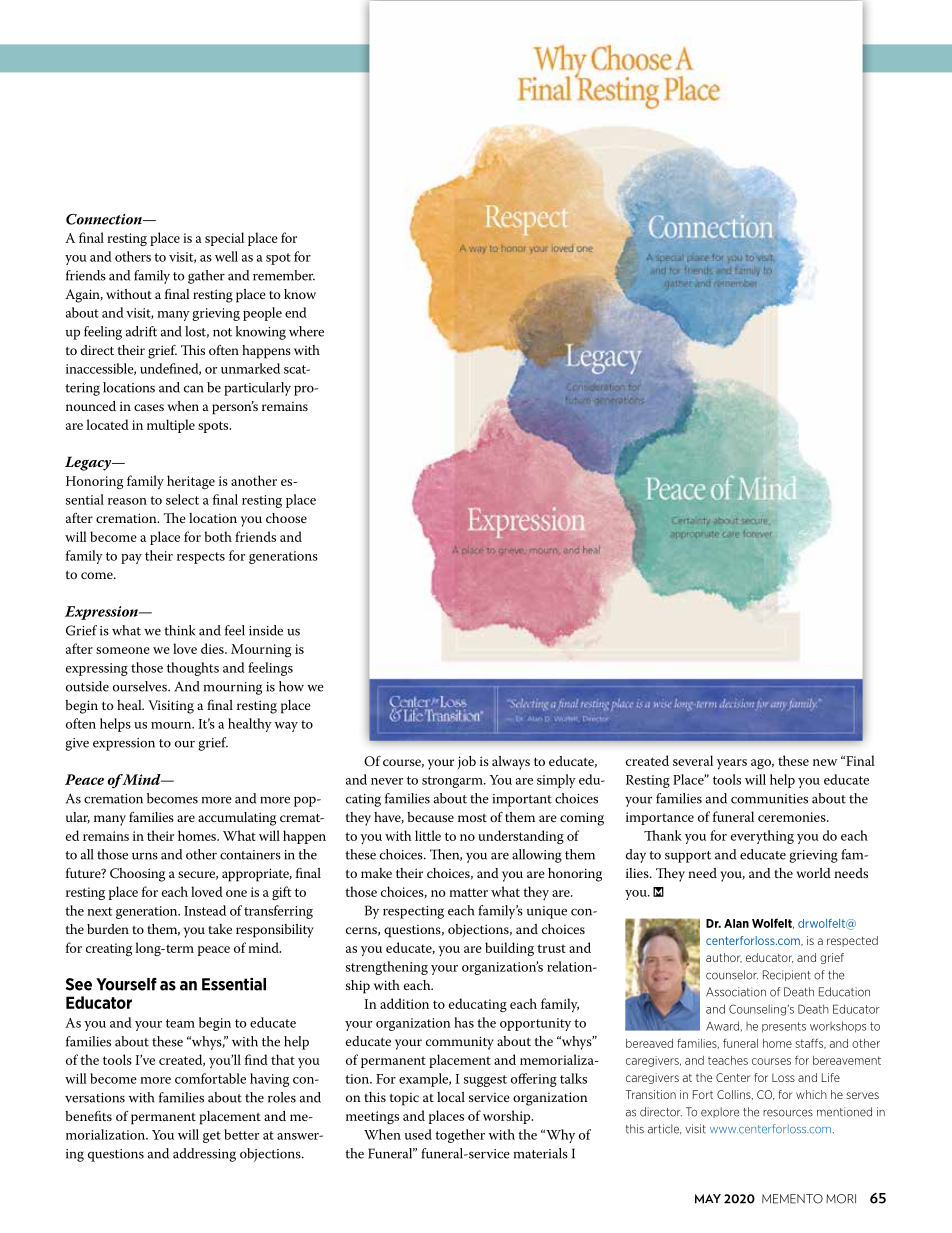  What do you see at coordinates (792, 1199) in the screenshot?
I see `MEMENTO` at bounding box center [792, 1199].
